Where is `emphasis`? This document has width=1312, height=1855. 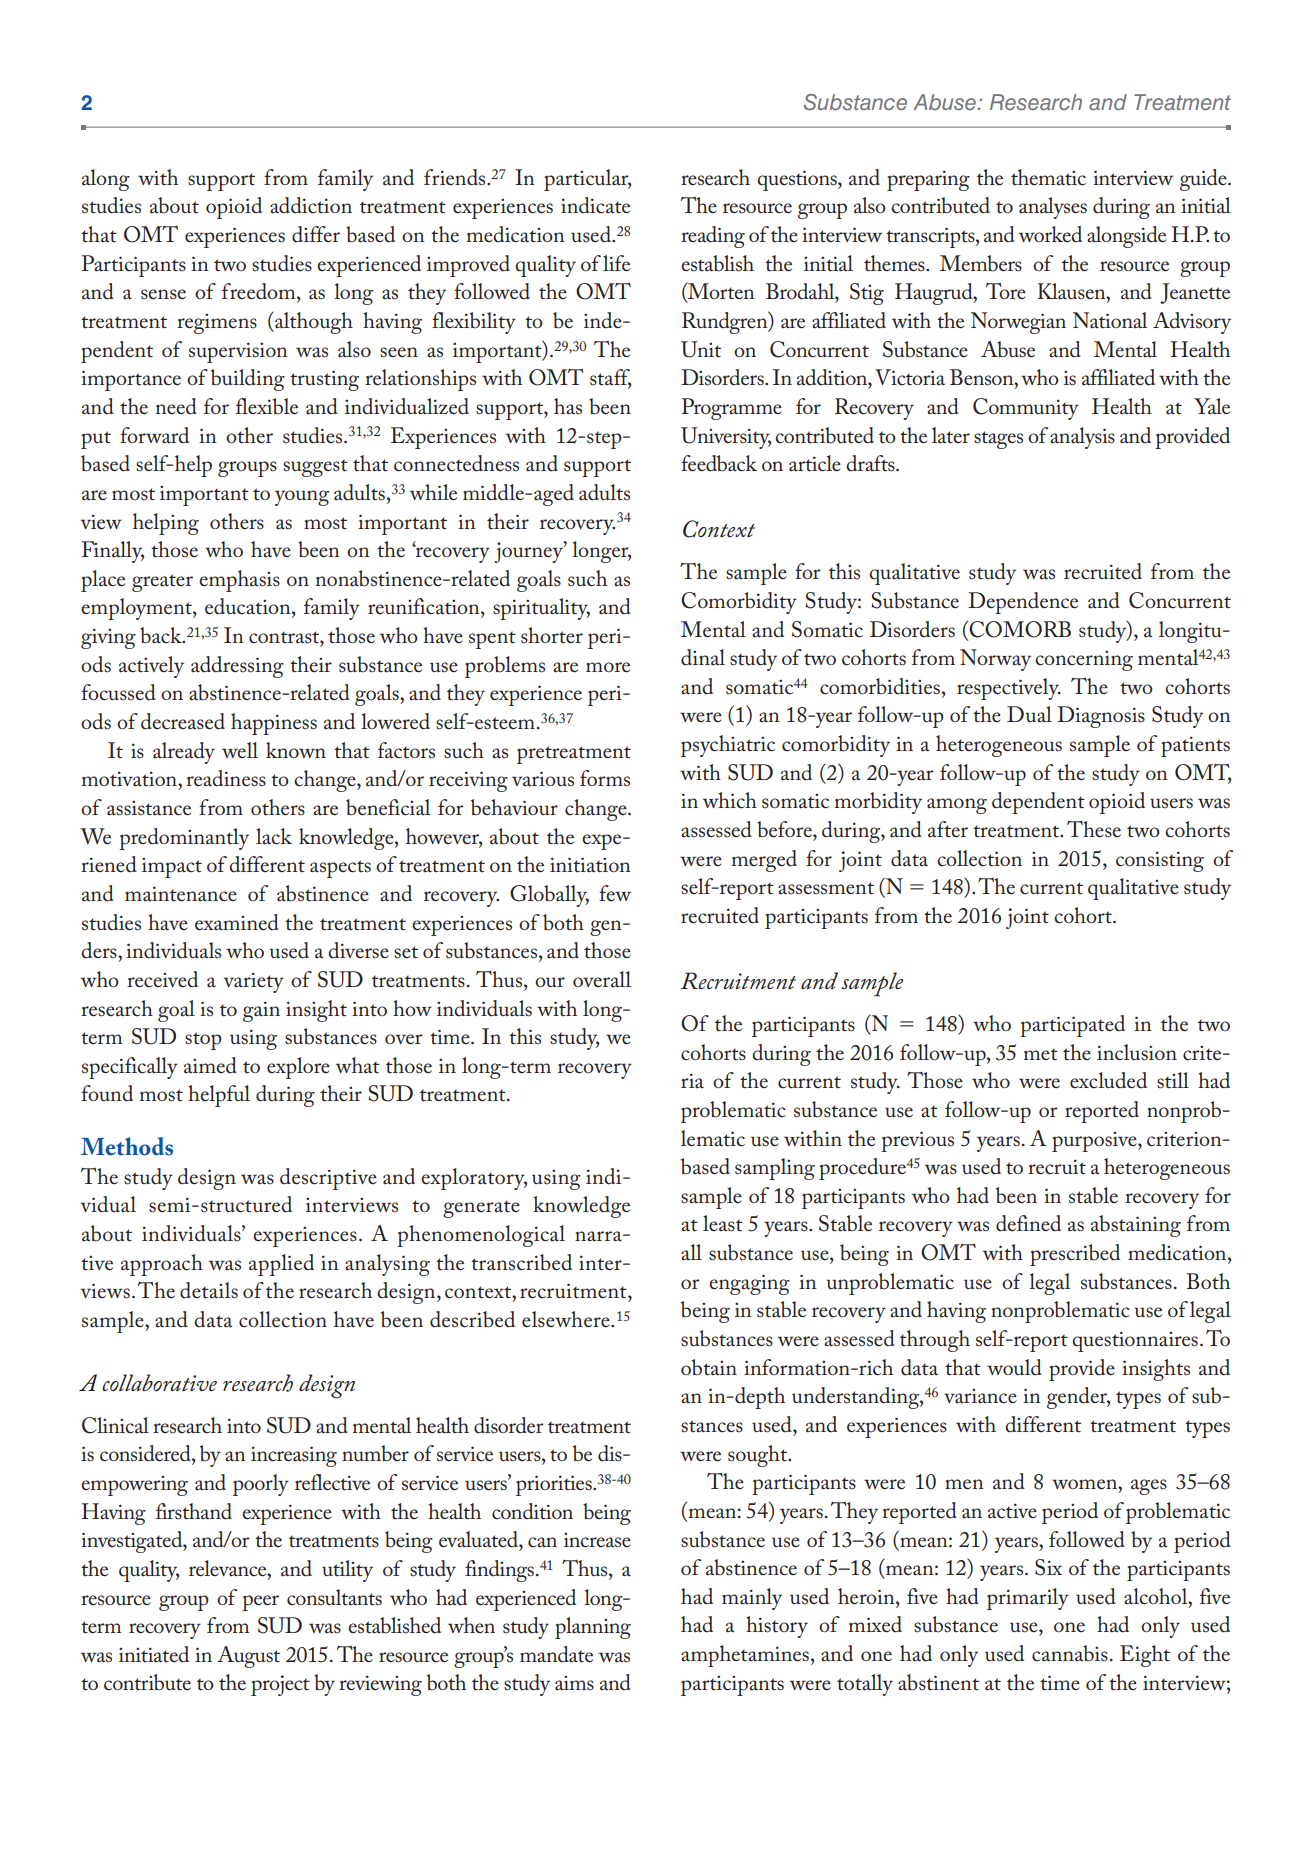
emphasis is located at coordinates (239, 581).
